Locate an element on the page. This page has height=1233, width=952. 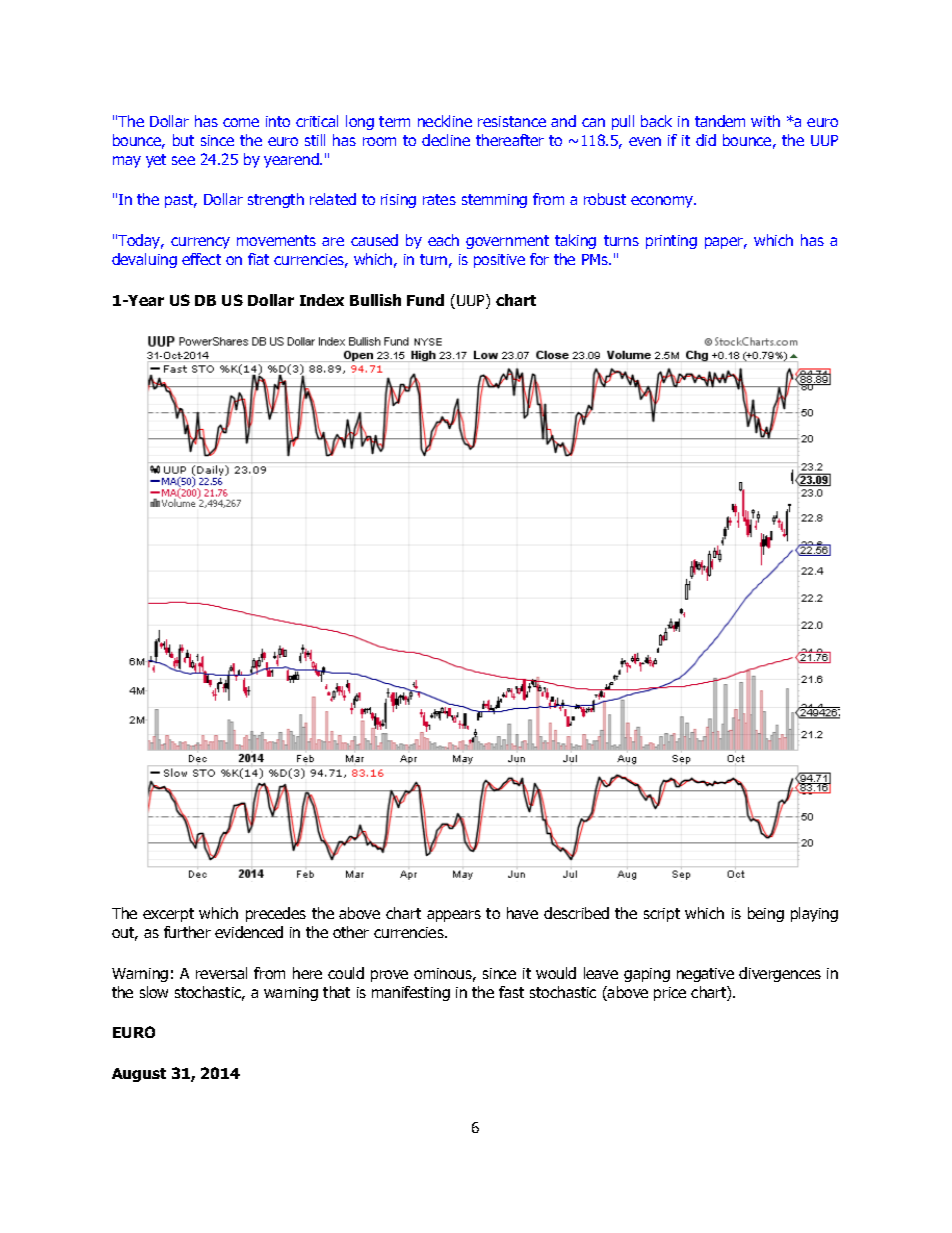
but is located at coordinates (183, 140).
